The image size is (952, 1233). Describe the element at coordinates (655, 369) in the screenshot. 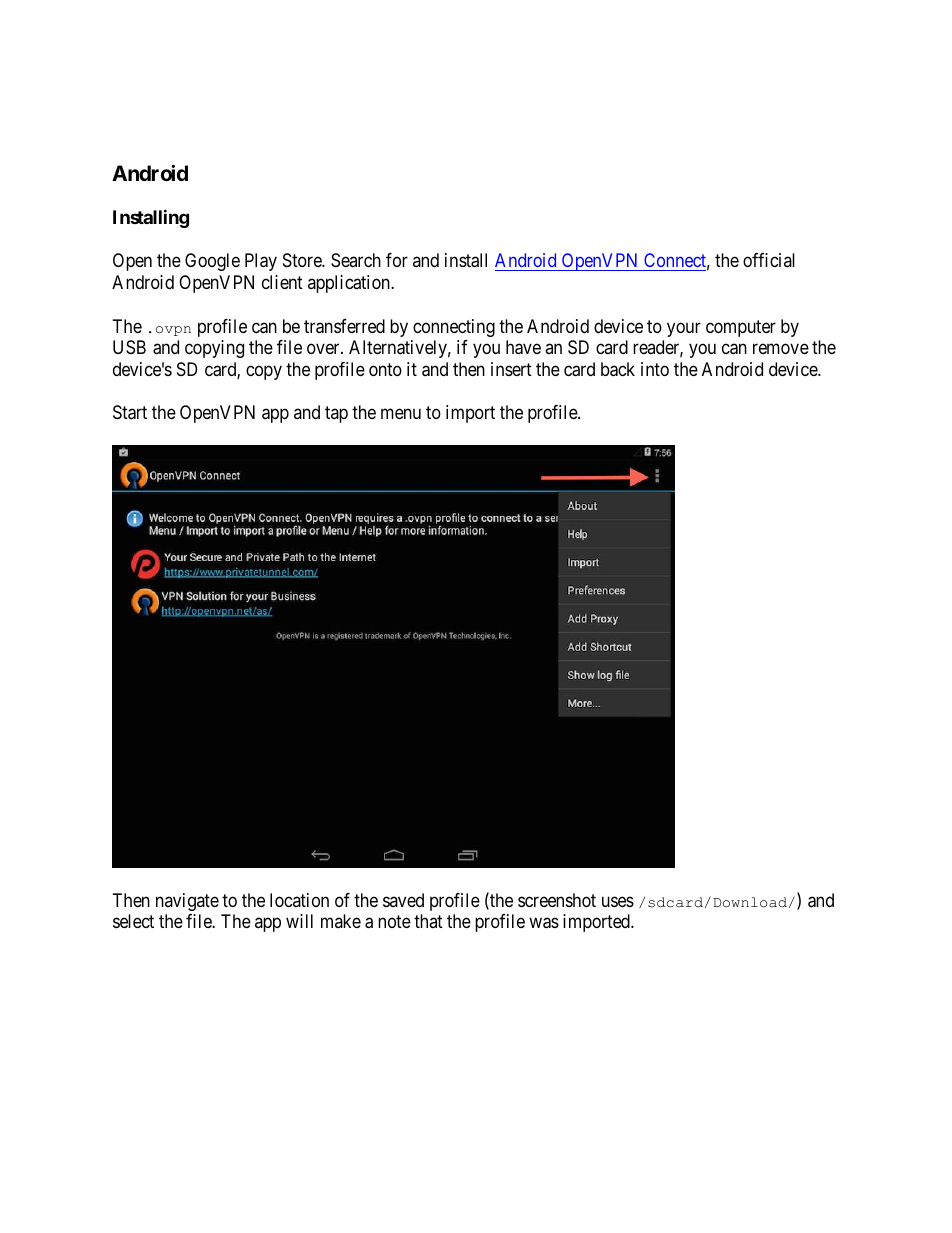

I see `into` at that location.
